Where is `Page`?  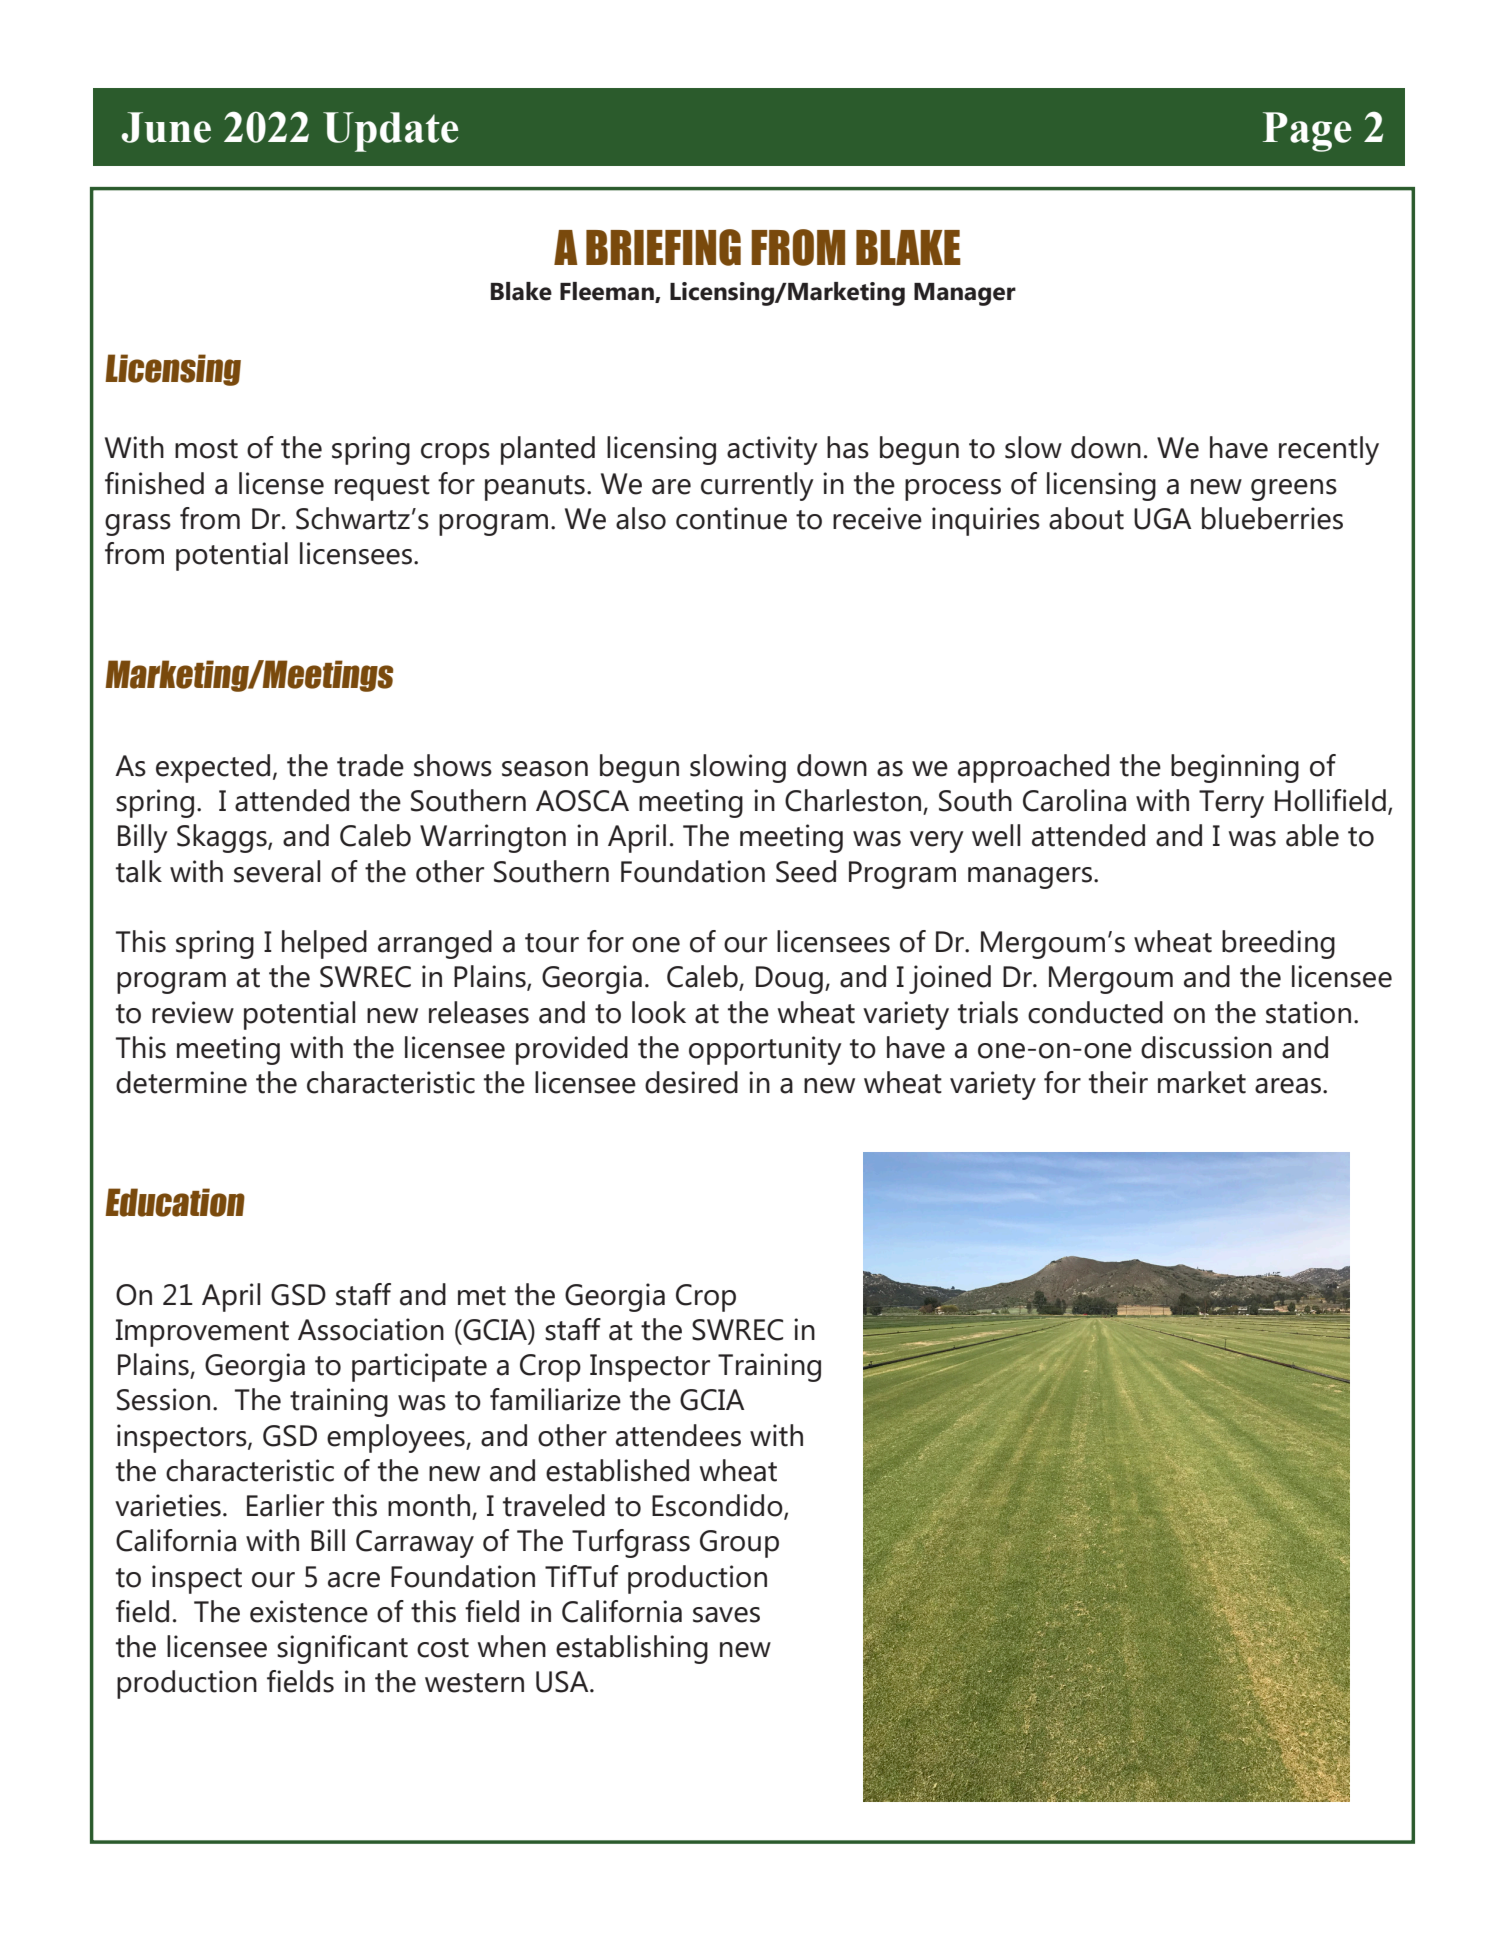 Page is located at coordinates (1307, 132).
